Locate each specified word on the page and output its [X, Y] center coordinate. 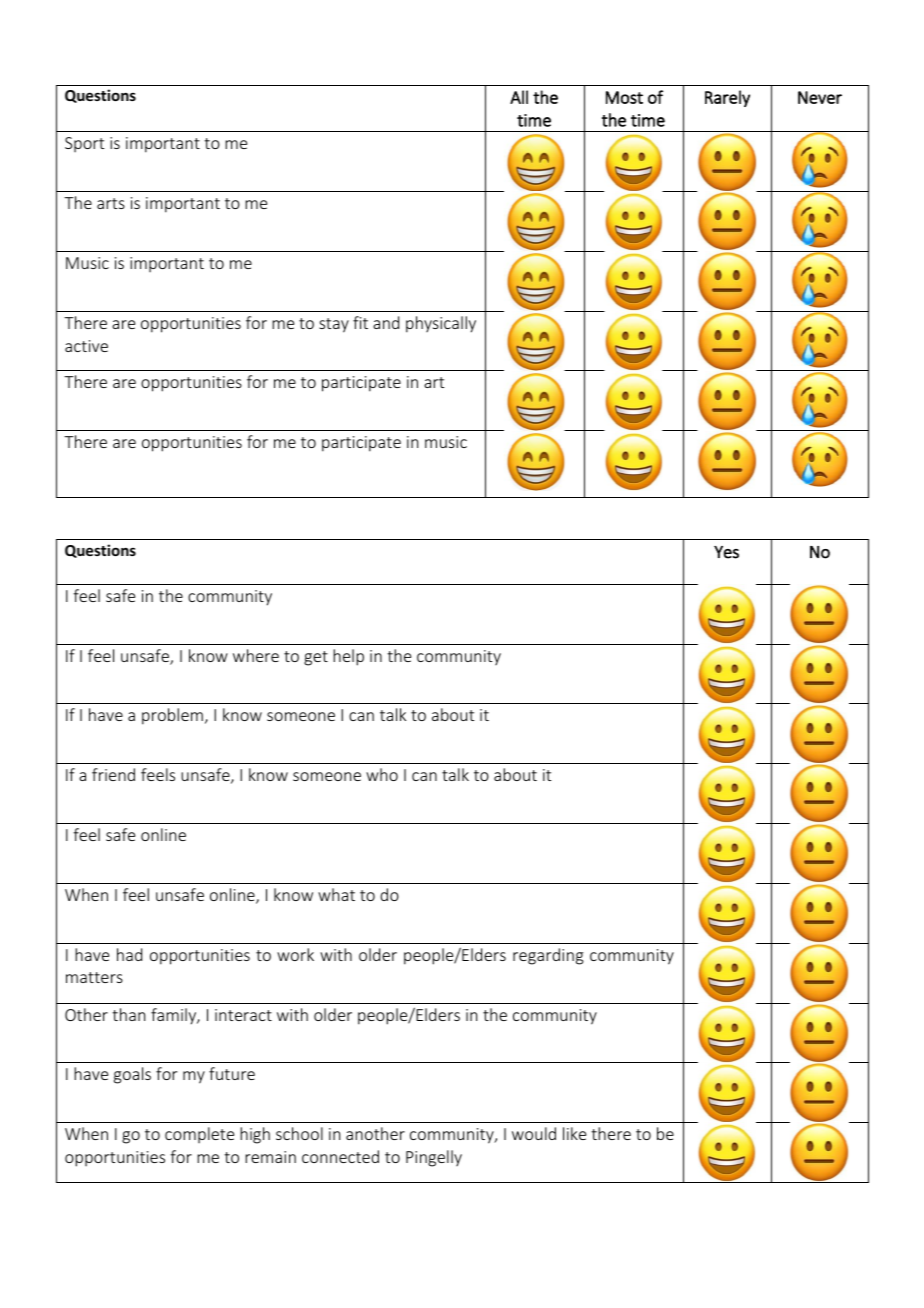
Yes [726, 552]
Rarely [727, 98]
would [534, 1133]
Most [624, 97]
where [256, 655]
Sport [84, 144]
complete [199, 1135]
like [574, 1133]
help [348, 657]
